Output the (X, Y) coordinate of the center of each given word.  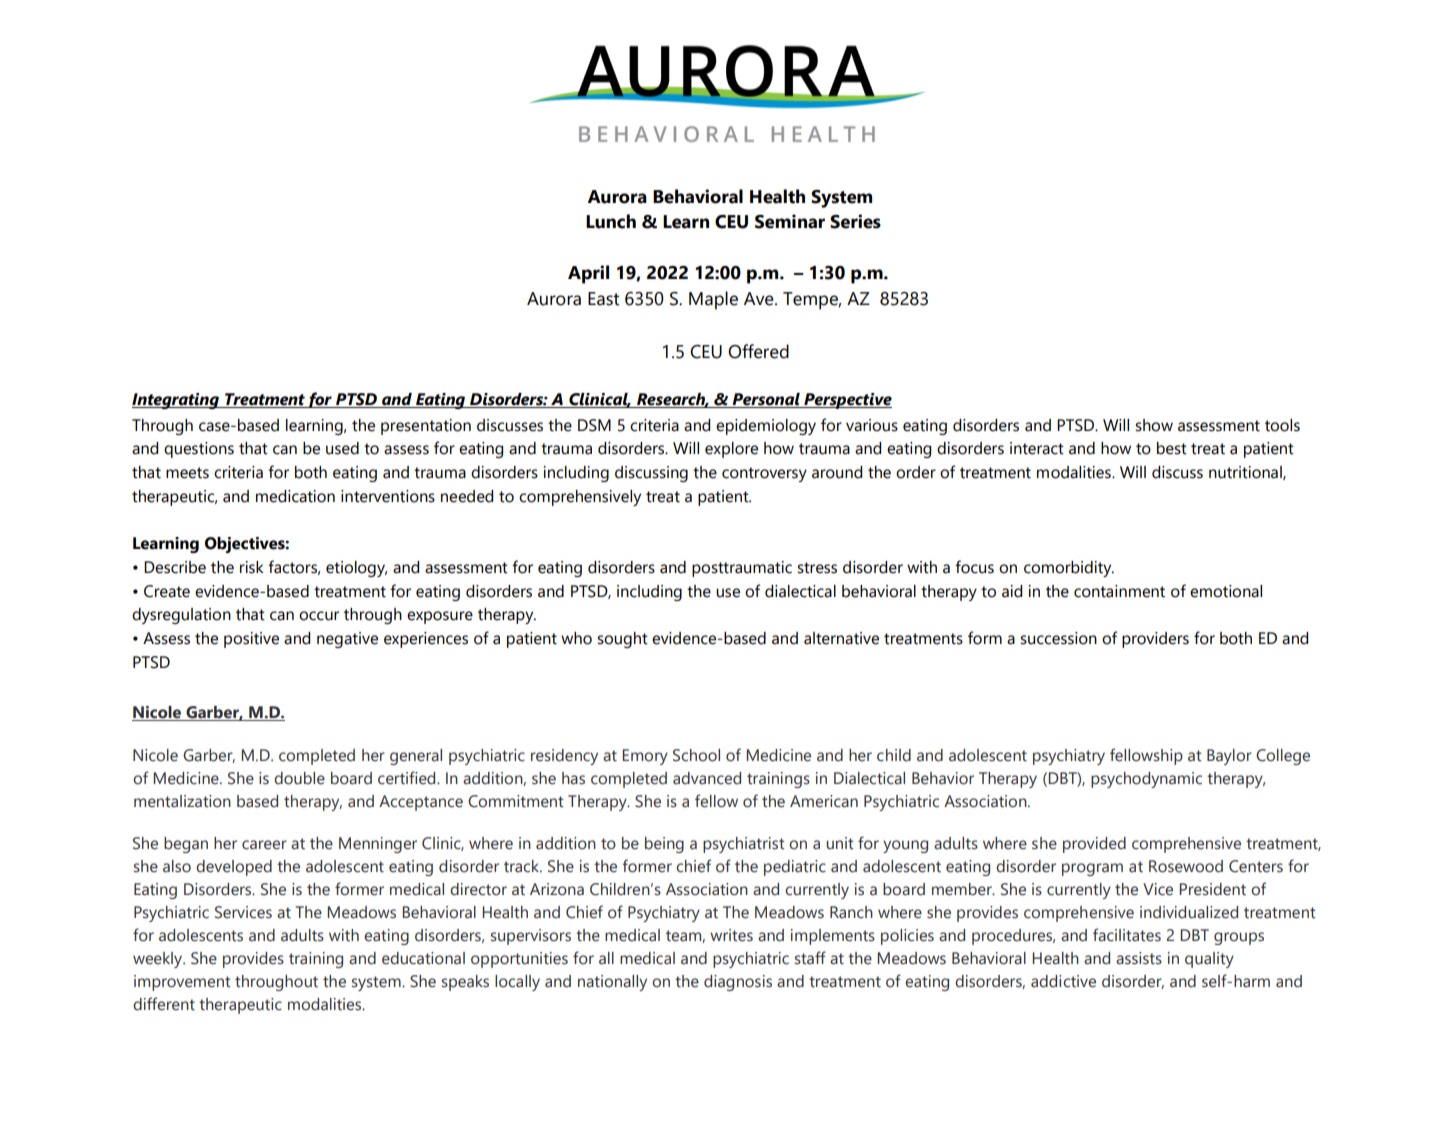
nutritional (1246, 473)
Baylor (1229, 757)
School (696, 755)
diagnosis (738, 983)
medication (295, 496)
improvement (182, 983)
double (299, 778)
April (588, 274)
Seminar (790, 221)
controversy (764, 474)
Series (855, 221)
